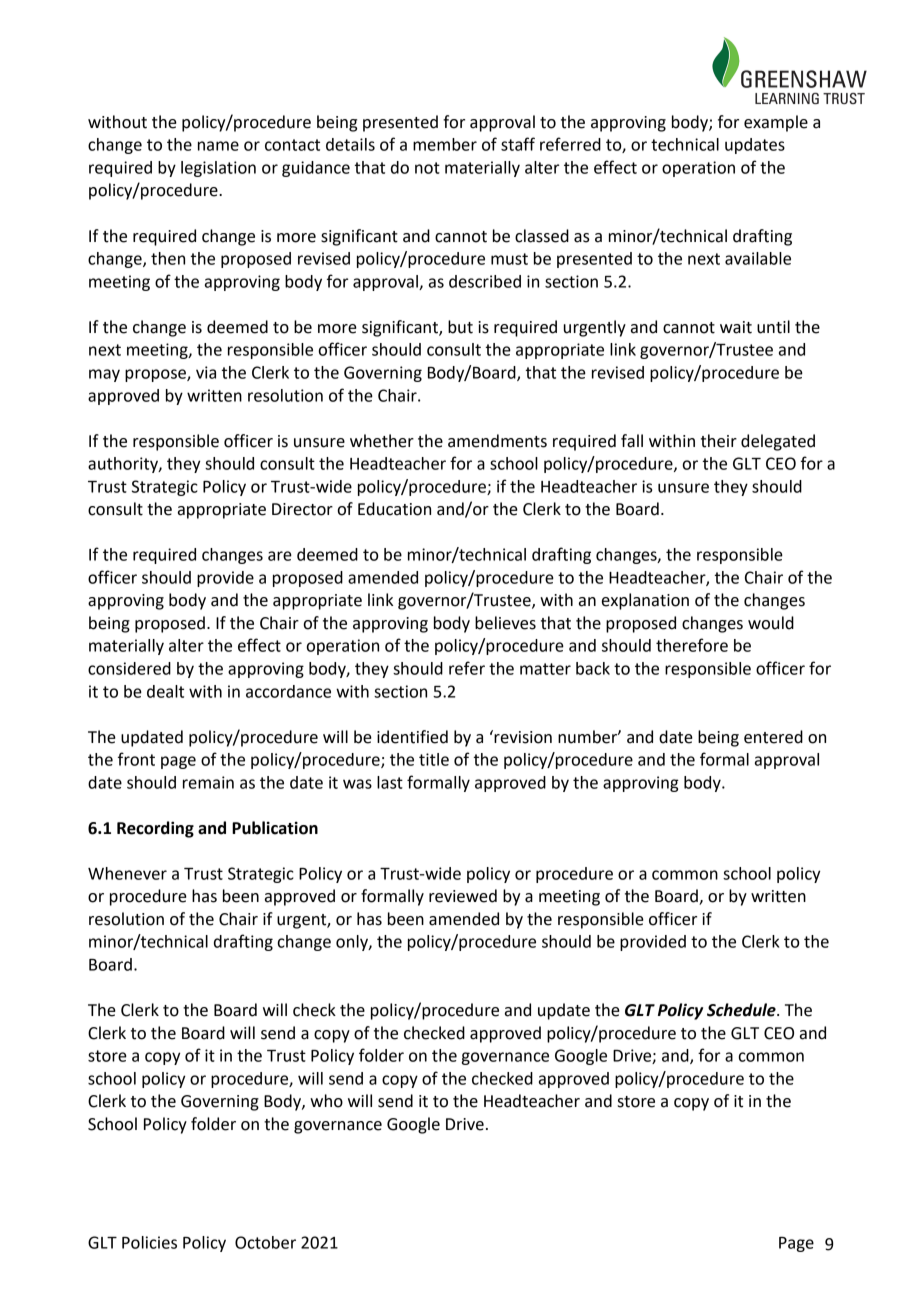 This document has height=1309, width=924. Describe the element at coordinates (445, 144) in the document. I see `member` at that location.
